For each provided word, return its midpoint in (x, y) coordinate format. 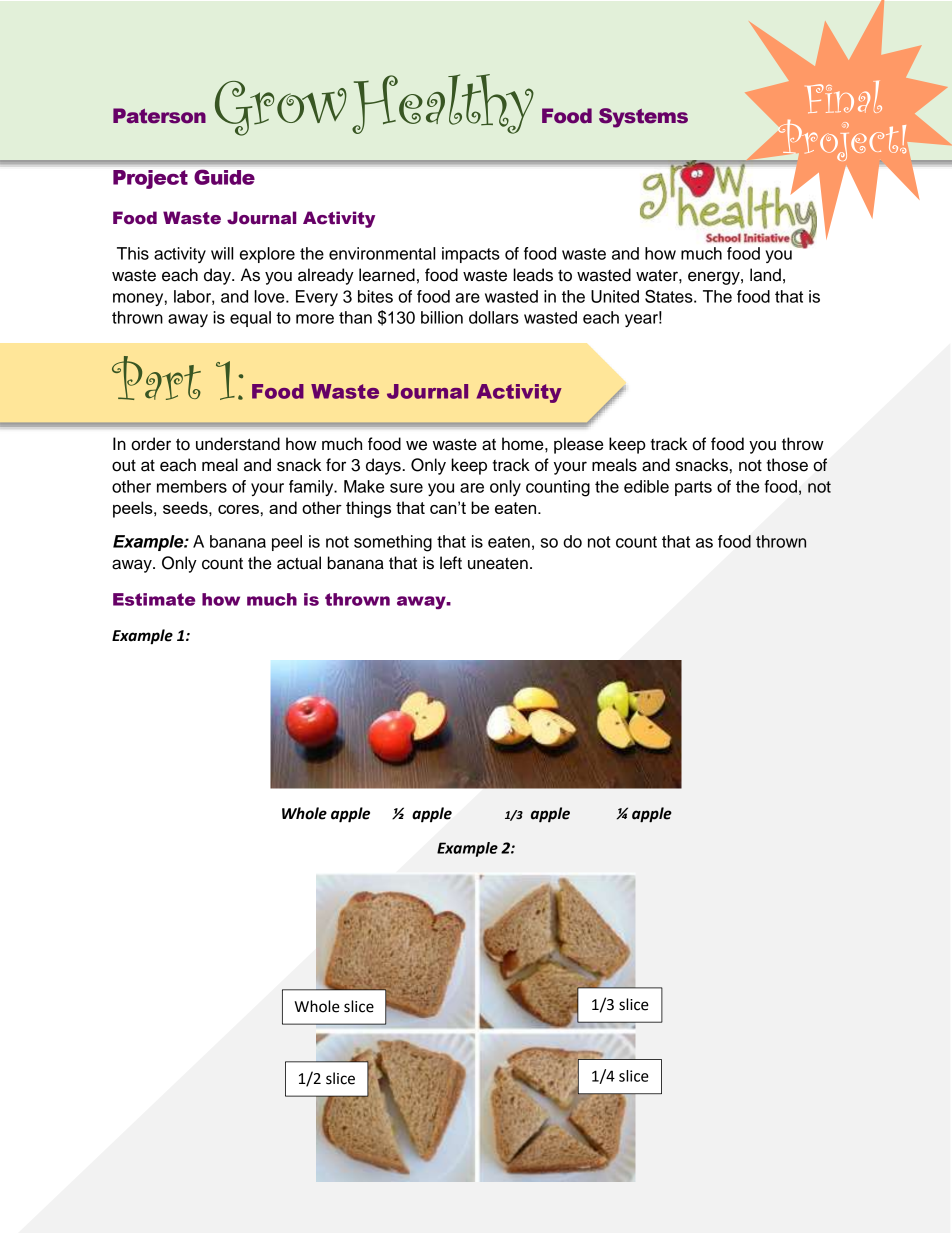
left (451, 563)
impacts (471, 255)
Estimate (154, 599)
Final (844, 97)
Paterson (159, 116)
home (524, 444)
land (765, 275)
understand (238, 444)
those (787, 465)
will (222, 253)
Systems (643, 118)
